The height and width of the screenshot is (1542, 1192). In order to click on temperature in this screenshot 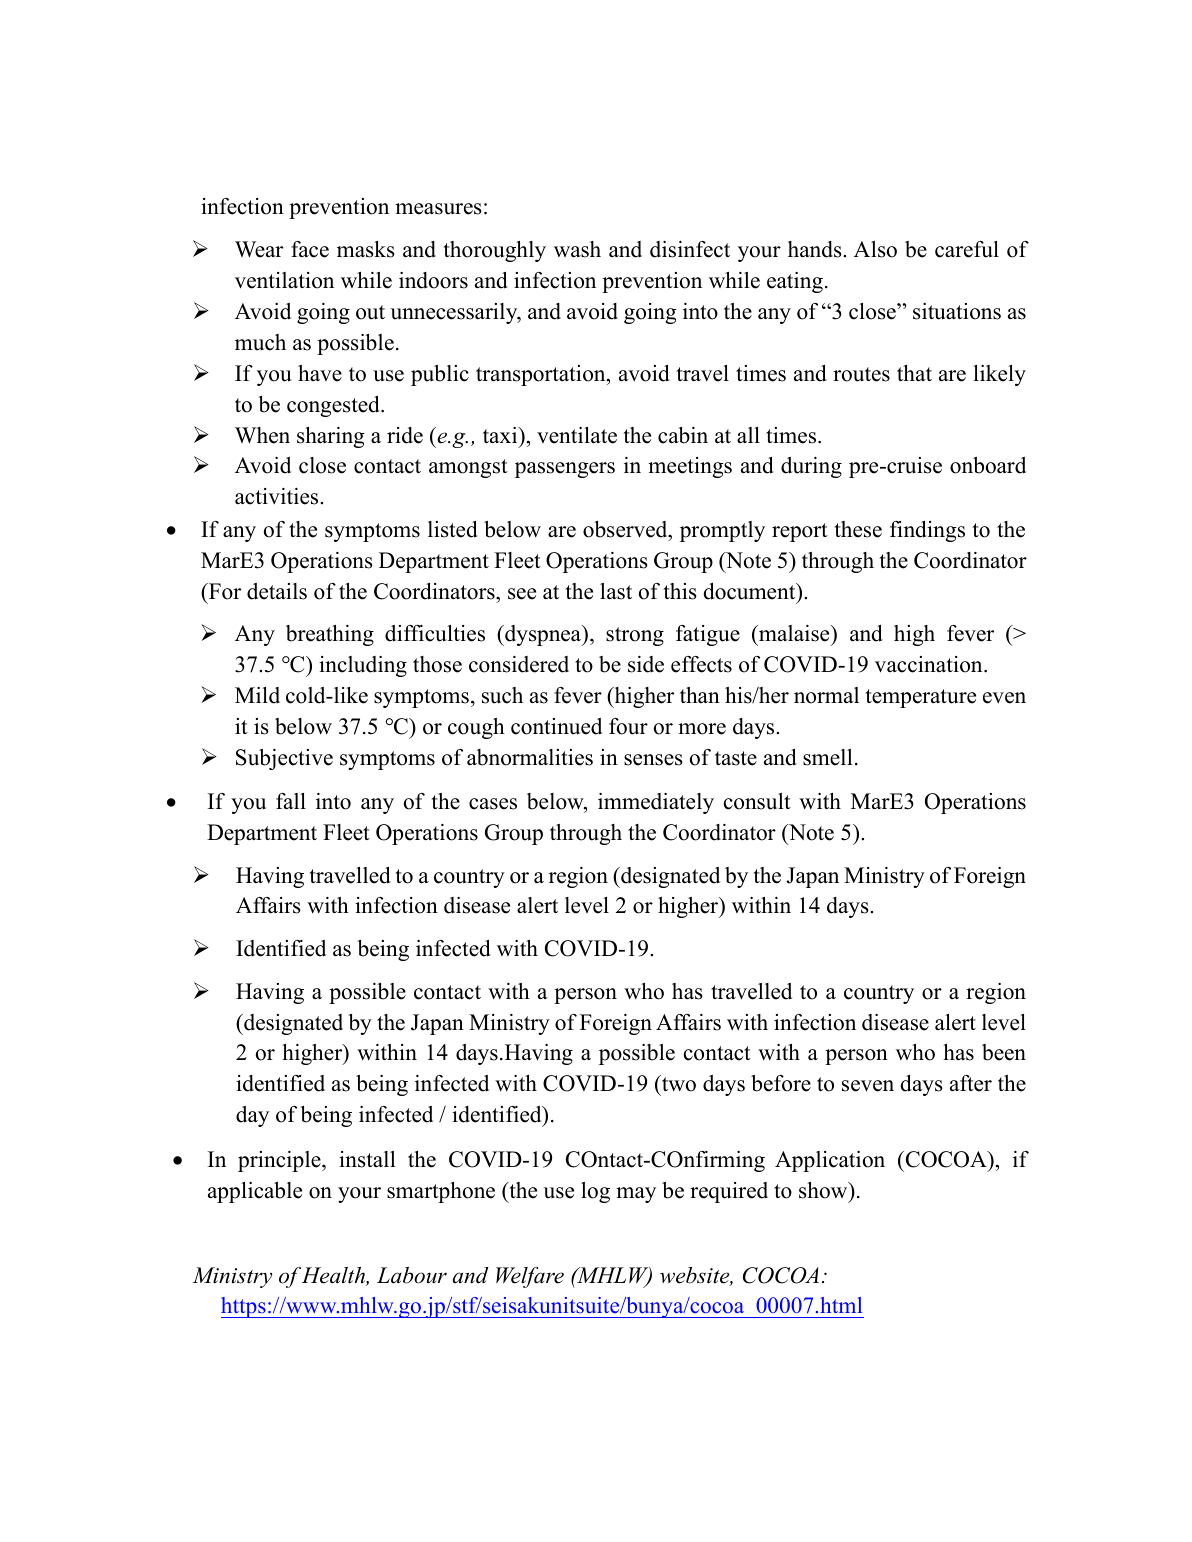, I will do `click(921, 698)`.
